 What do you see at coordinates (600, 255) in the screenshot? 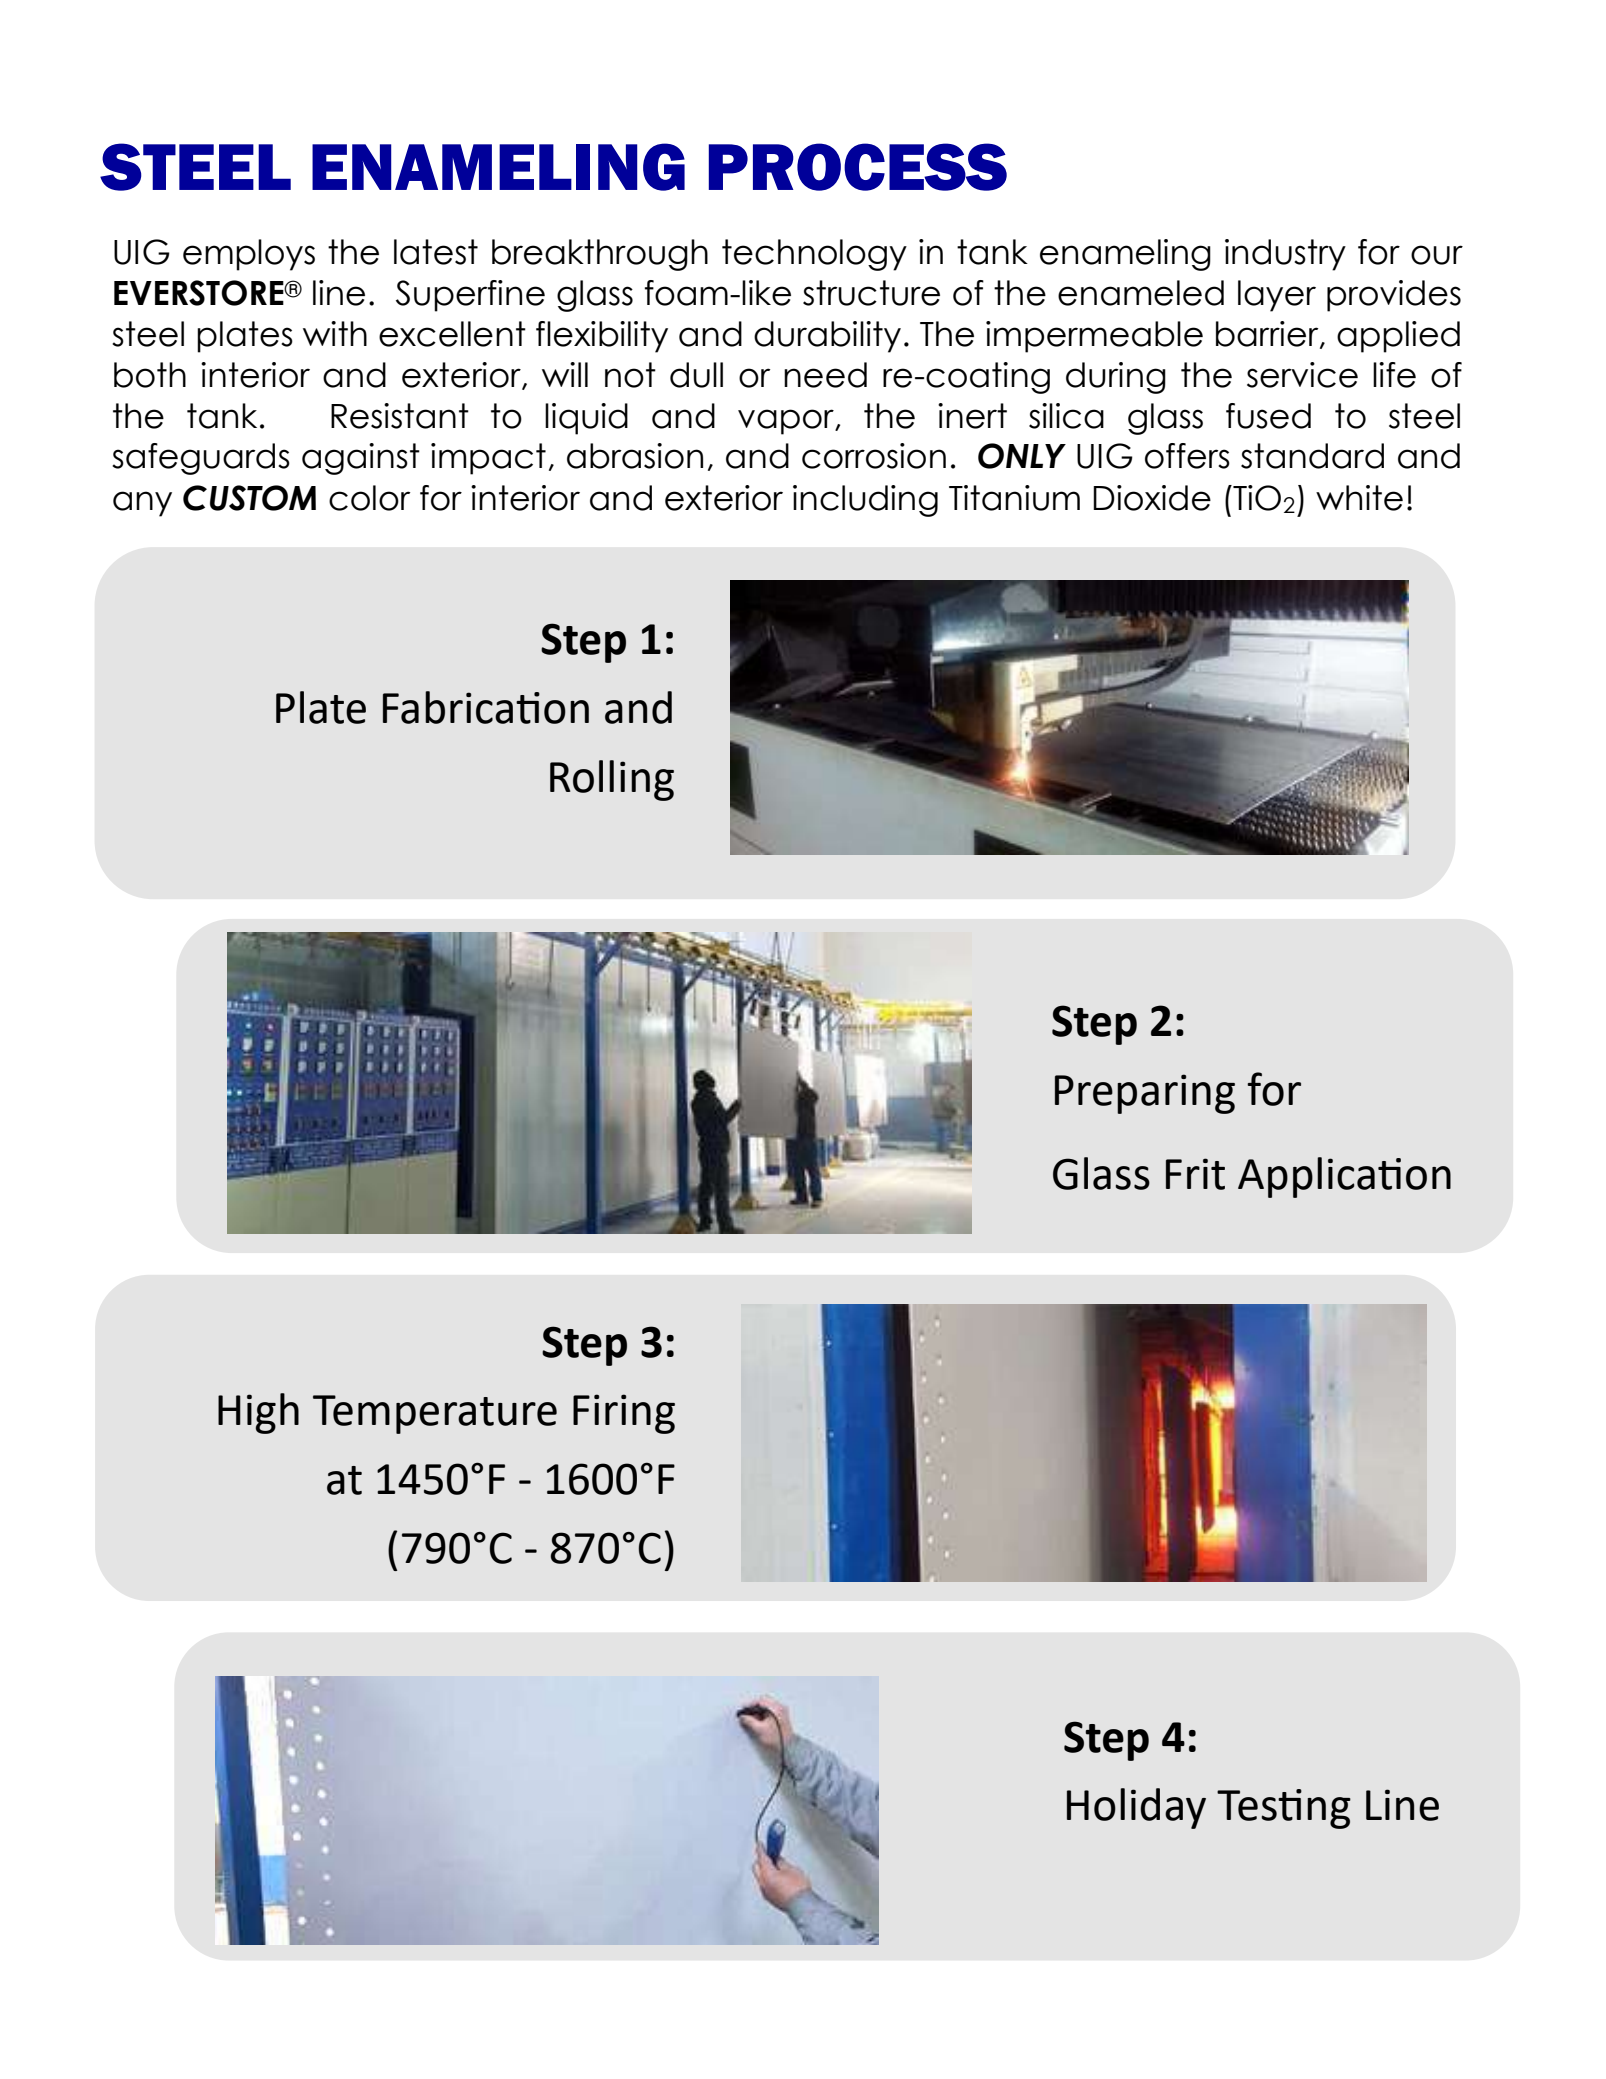
I see `breakthrough` at bounding box center [600, 255].
